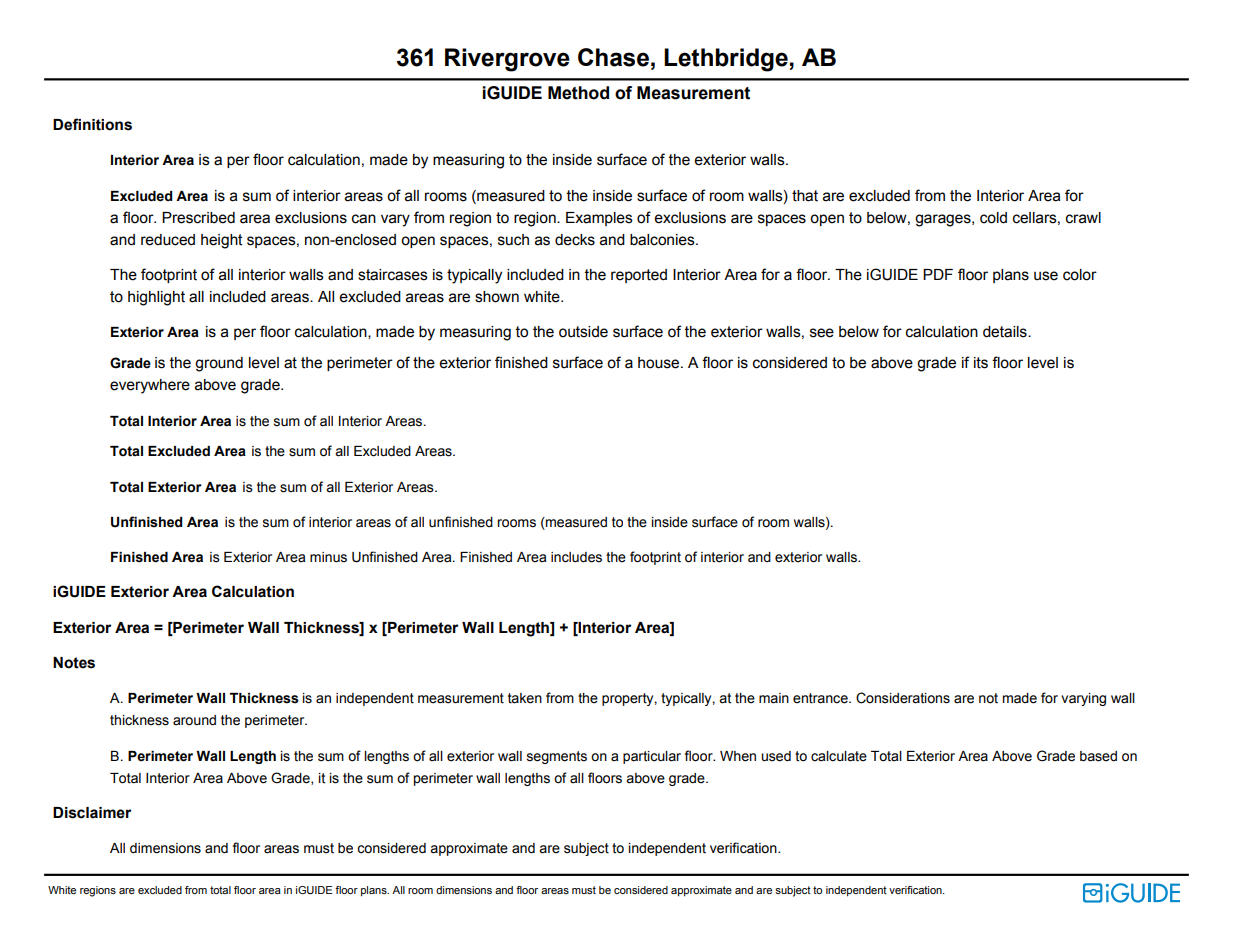  I want to click on details, so click(1006, 332).
